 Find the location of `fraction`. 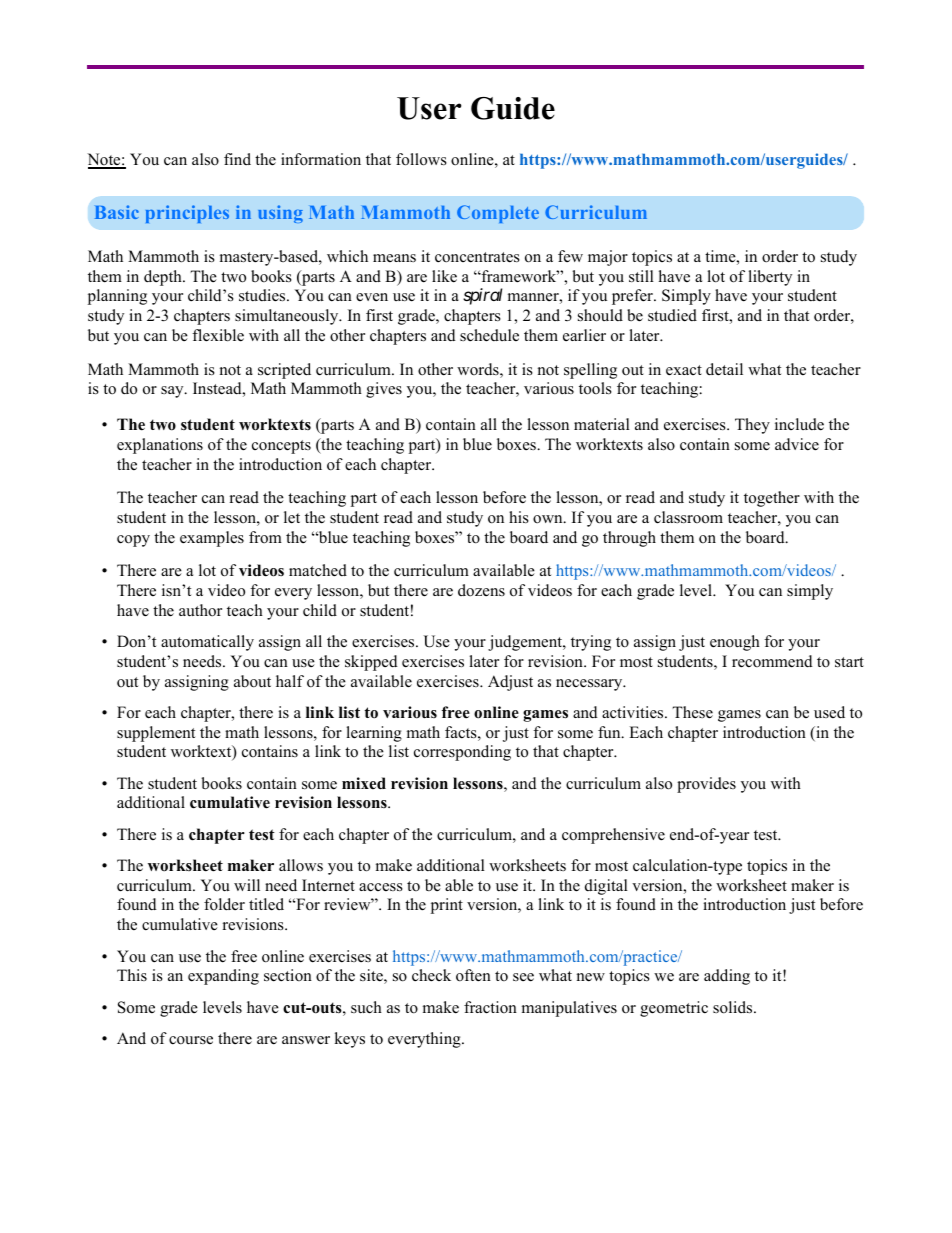

fraction is located at coordinates (490, 1007).
